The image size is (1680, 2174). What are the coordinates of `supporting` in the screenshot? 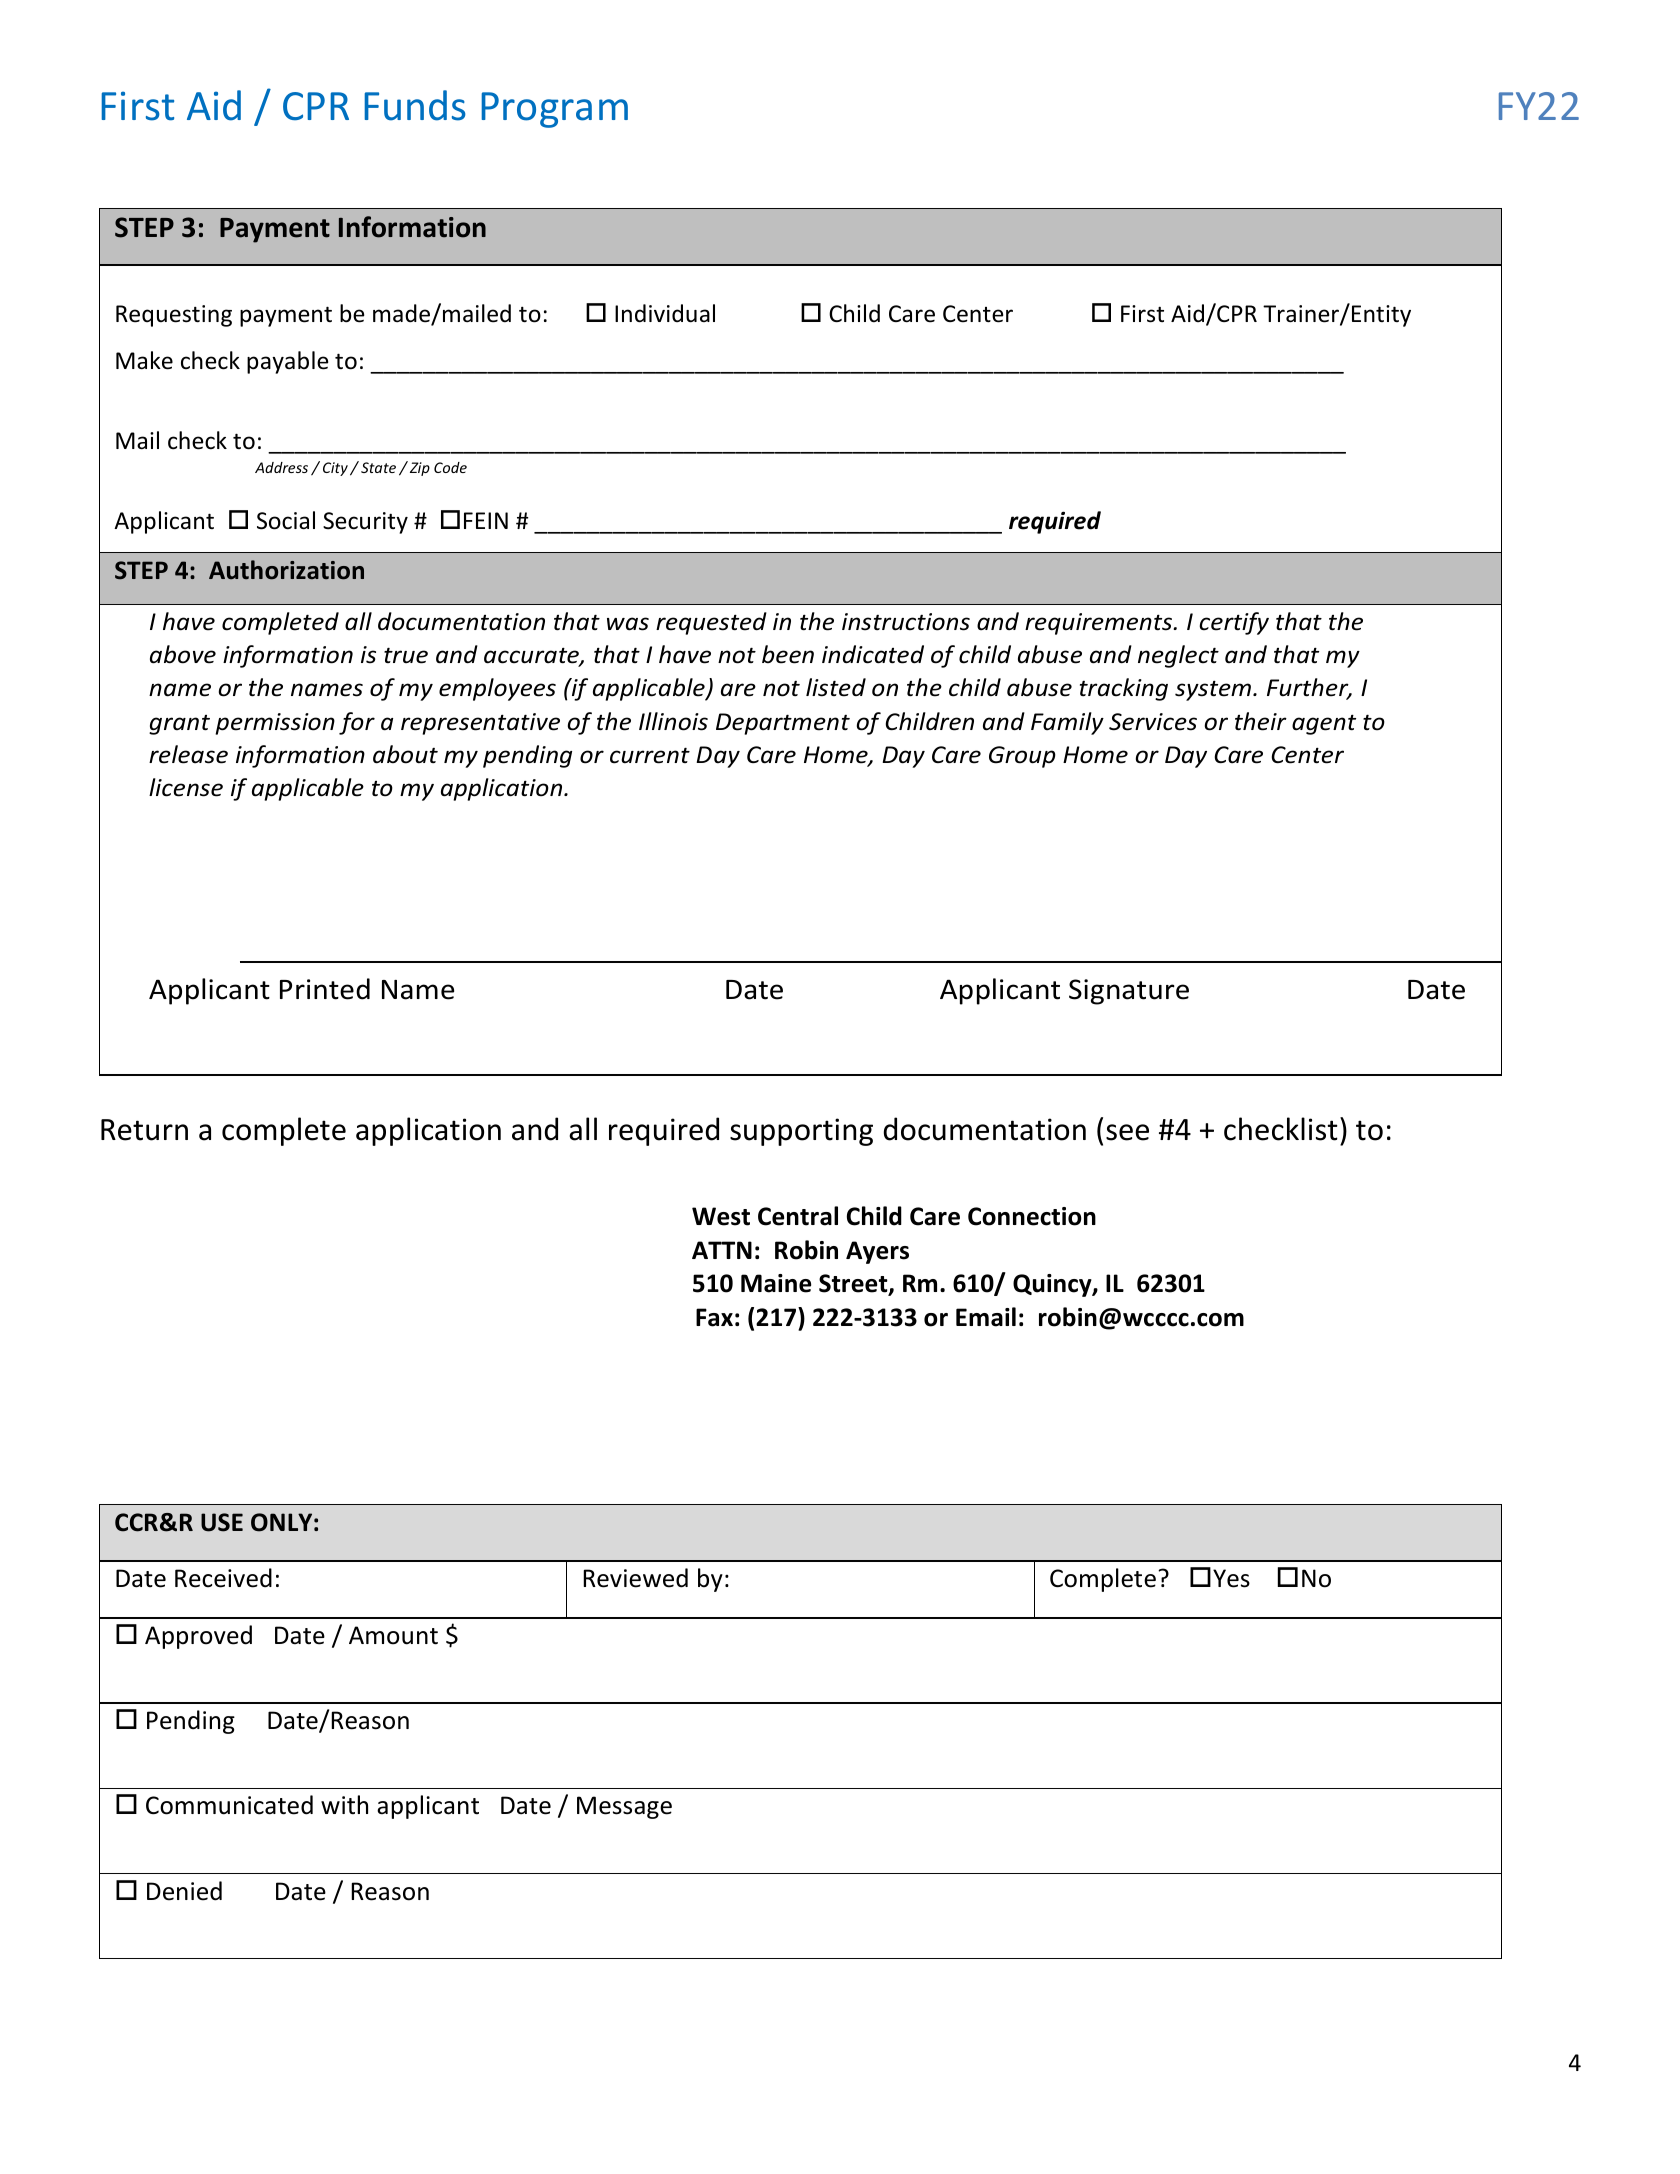 It's located at (801, 1132).
